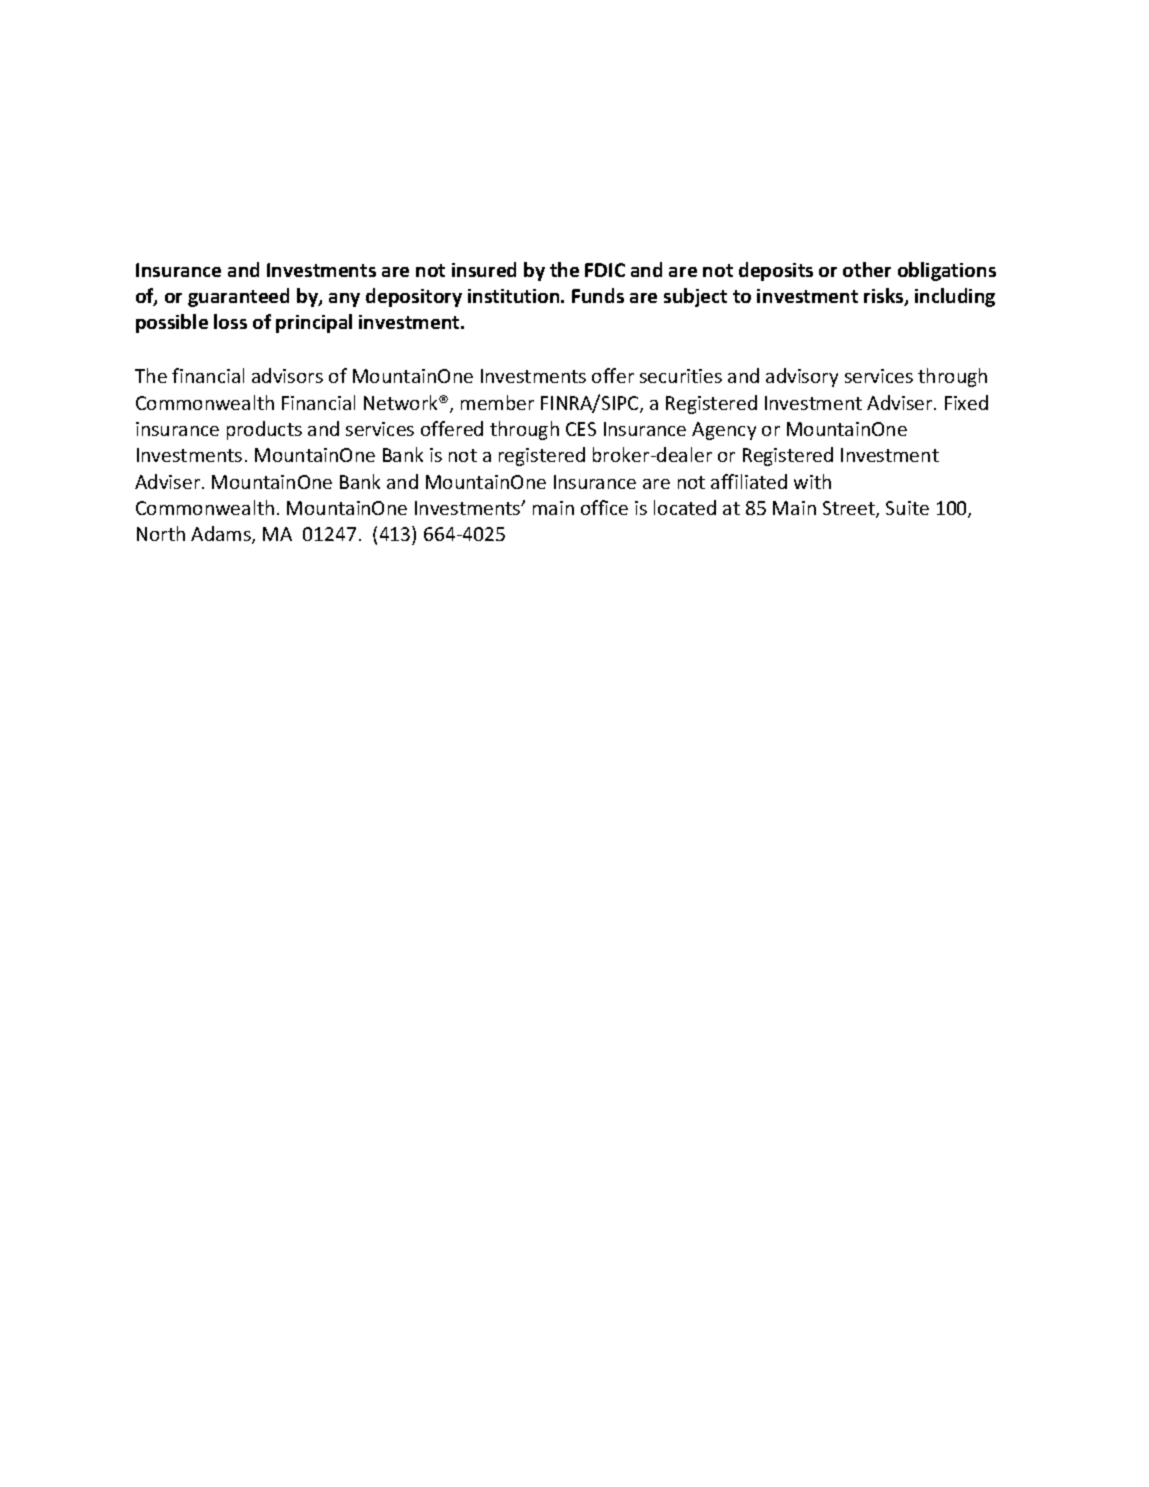 The height and width of the document is (1487, 1149). Describe the element at coordinates (724, 431) in the document. I see `Agency` at that location.
